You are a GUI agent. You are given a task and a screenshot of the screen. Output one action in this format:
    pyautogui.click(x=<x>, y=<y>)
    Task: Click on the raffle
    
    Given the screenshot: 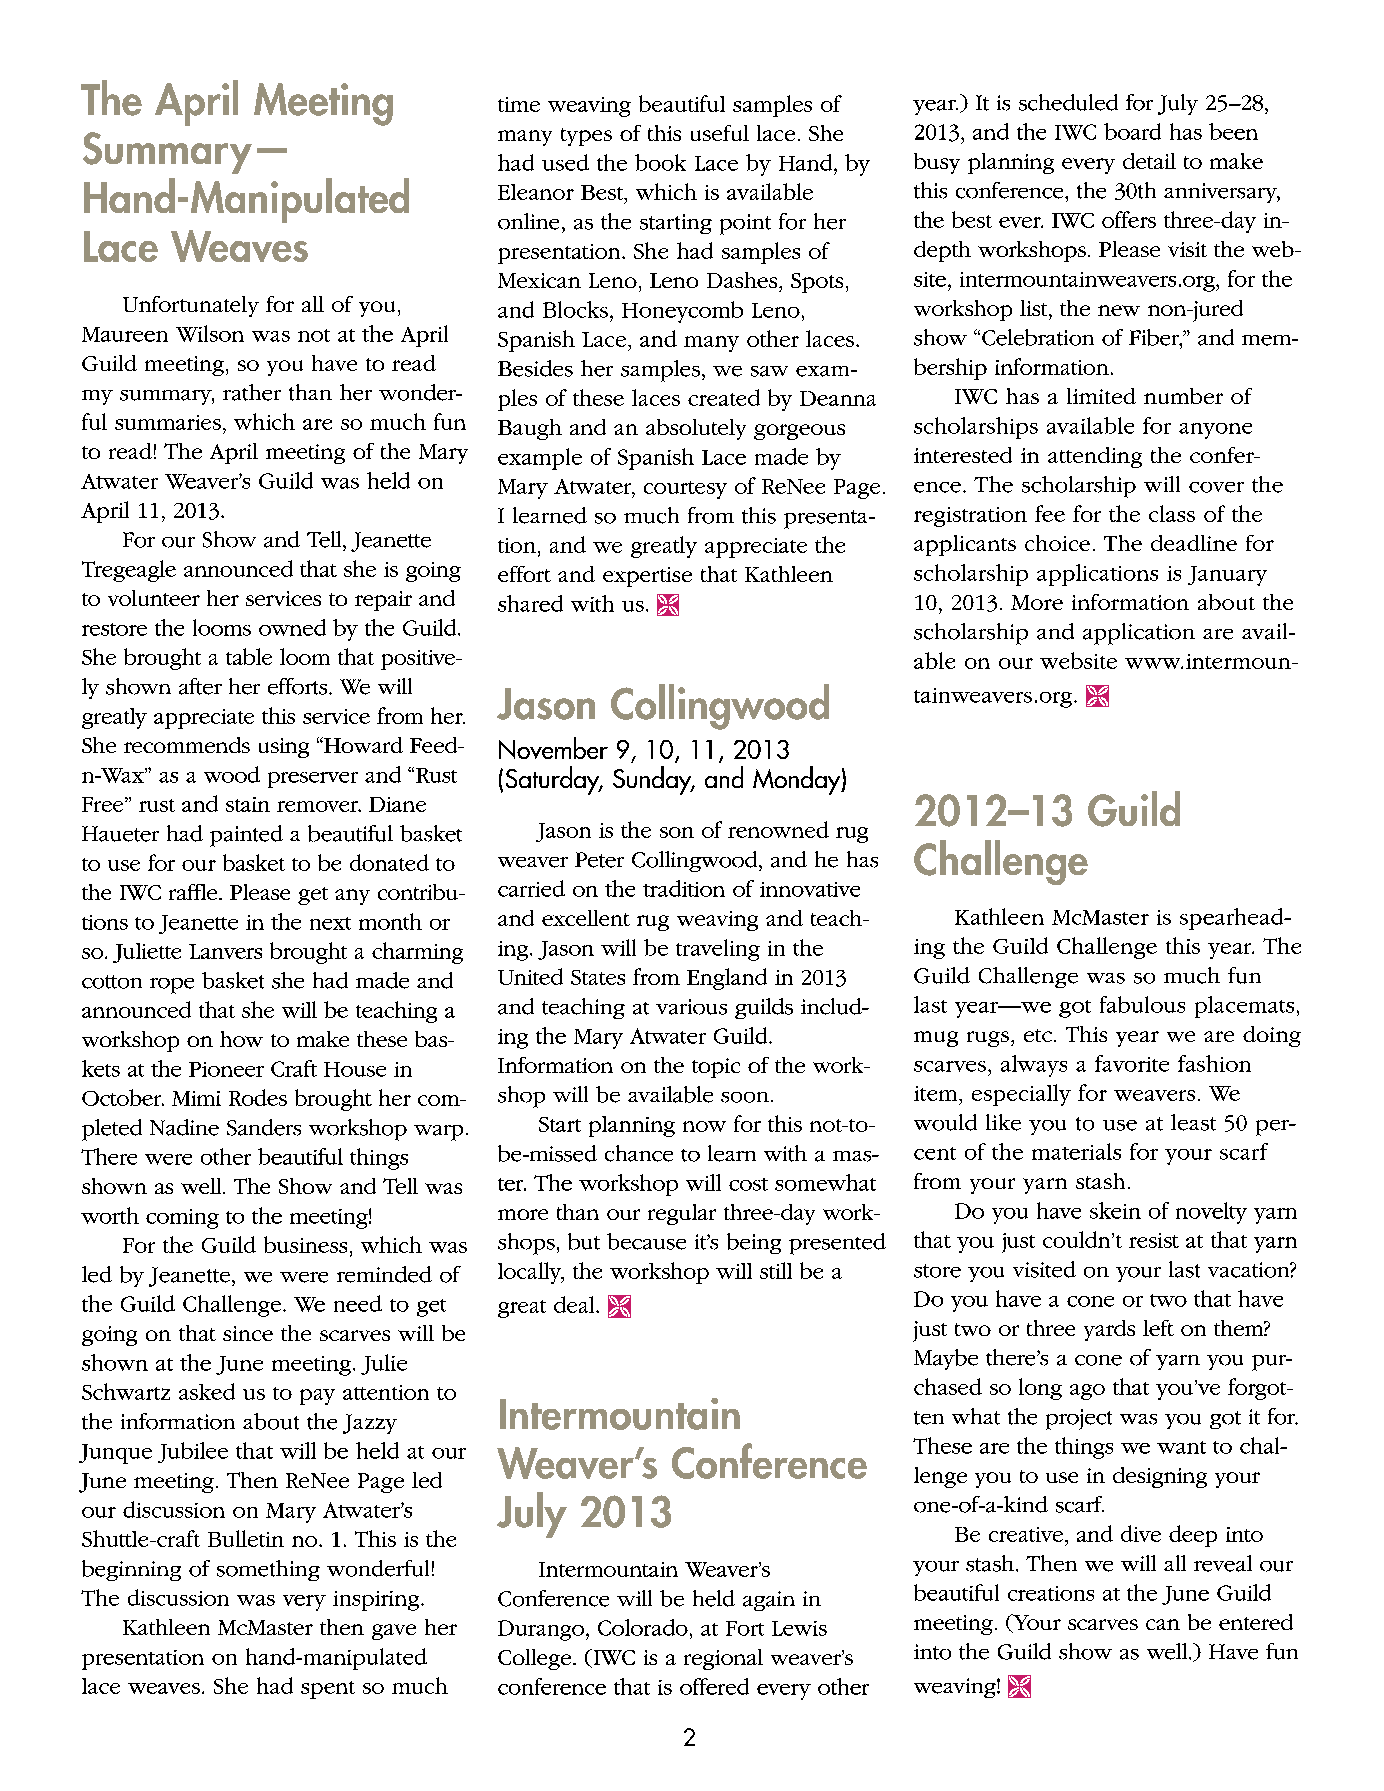 What is the action you would take?
    pyautogui.click(x=194, y=892)
